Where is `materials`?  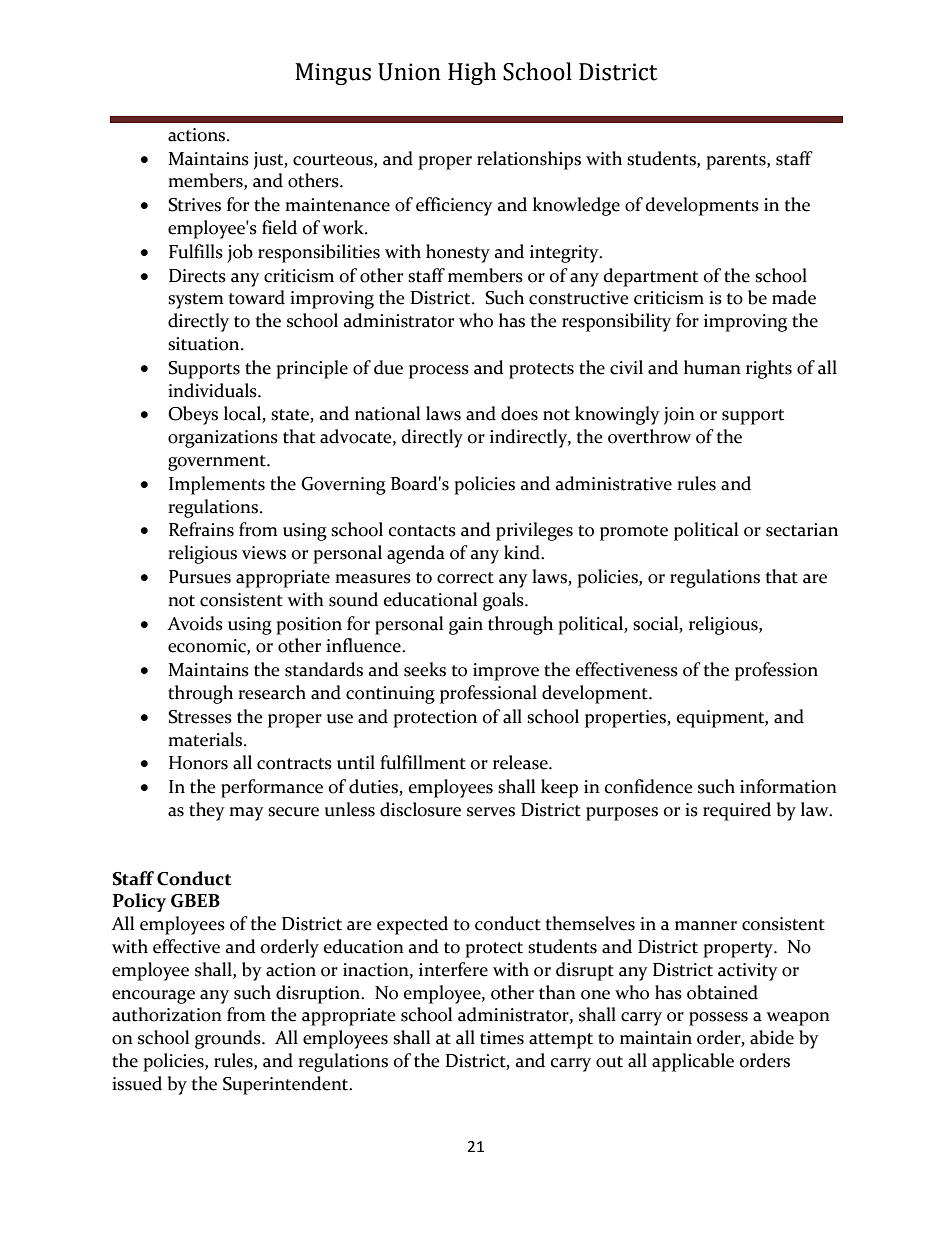
materials is located at coordinates (206, 739).
